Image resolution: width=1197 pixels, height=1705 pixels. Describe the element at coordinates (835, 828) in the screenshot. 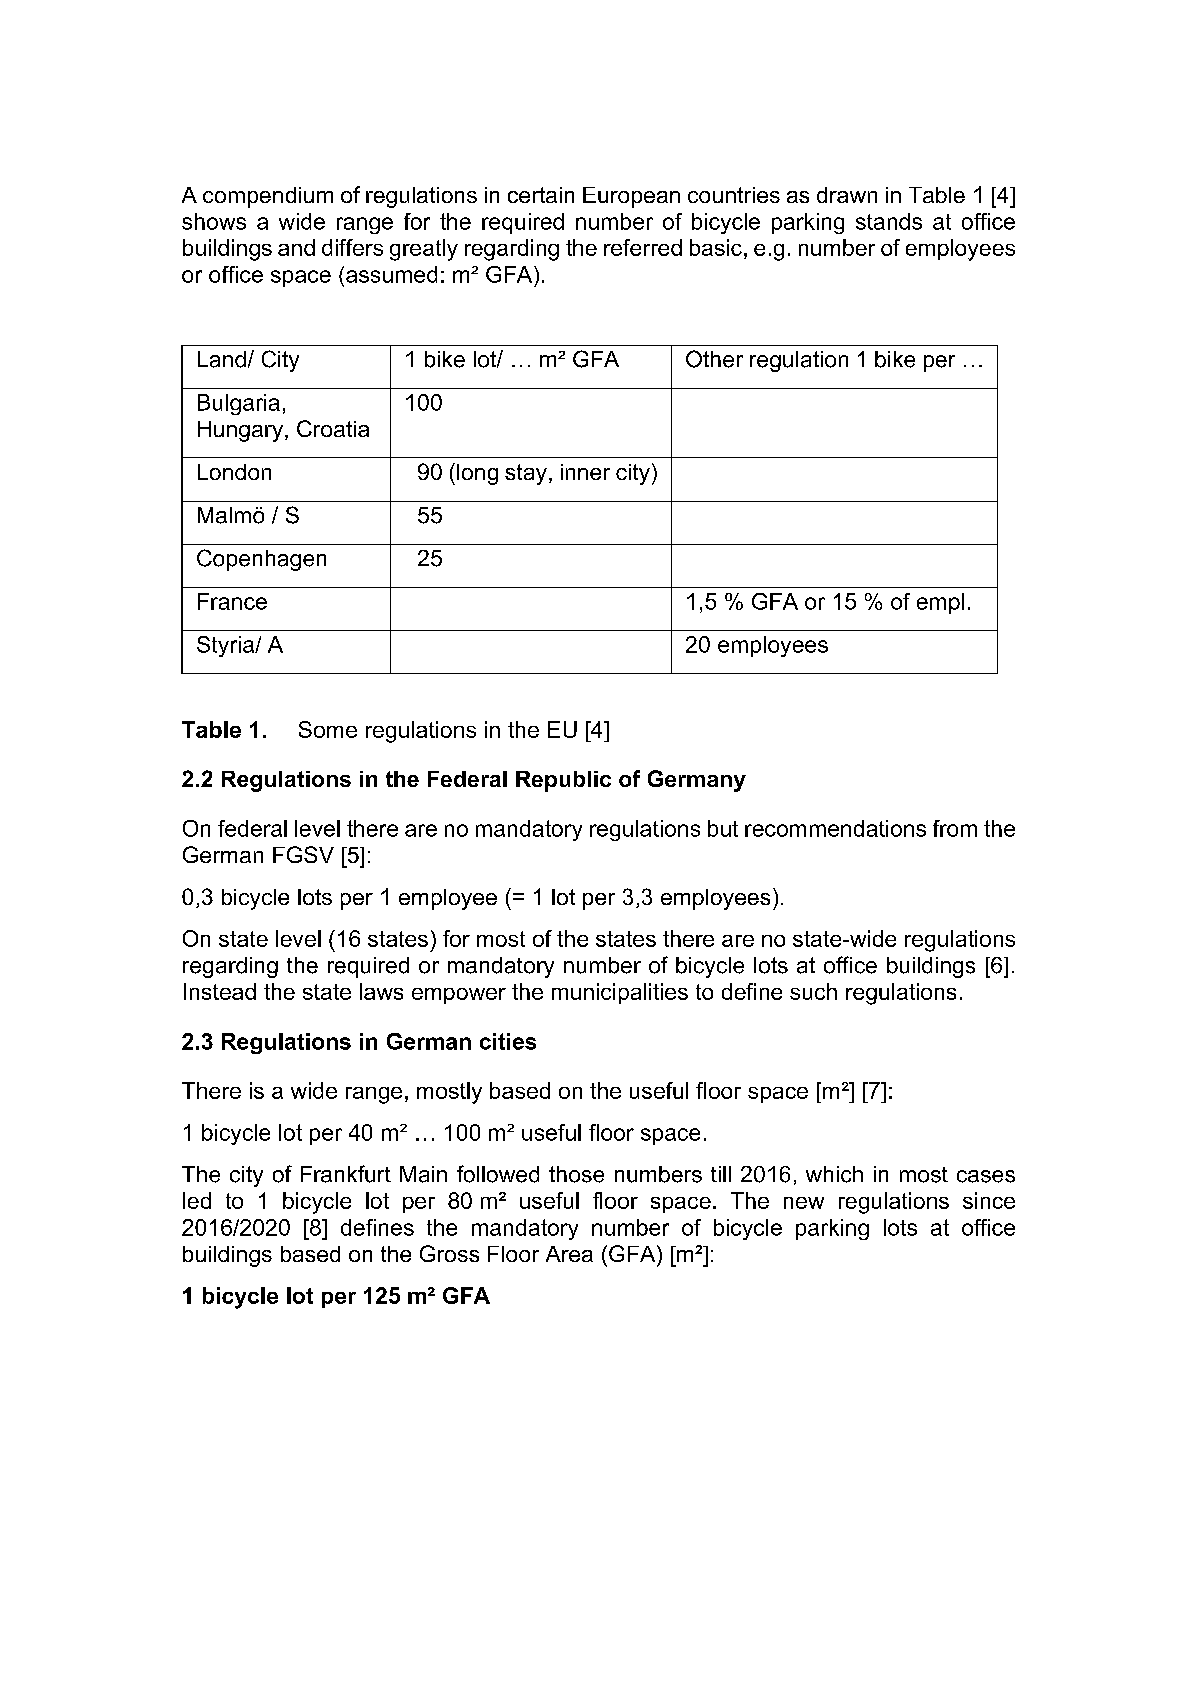

I see `recommendations` at that location.
